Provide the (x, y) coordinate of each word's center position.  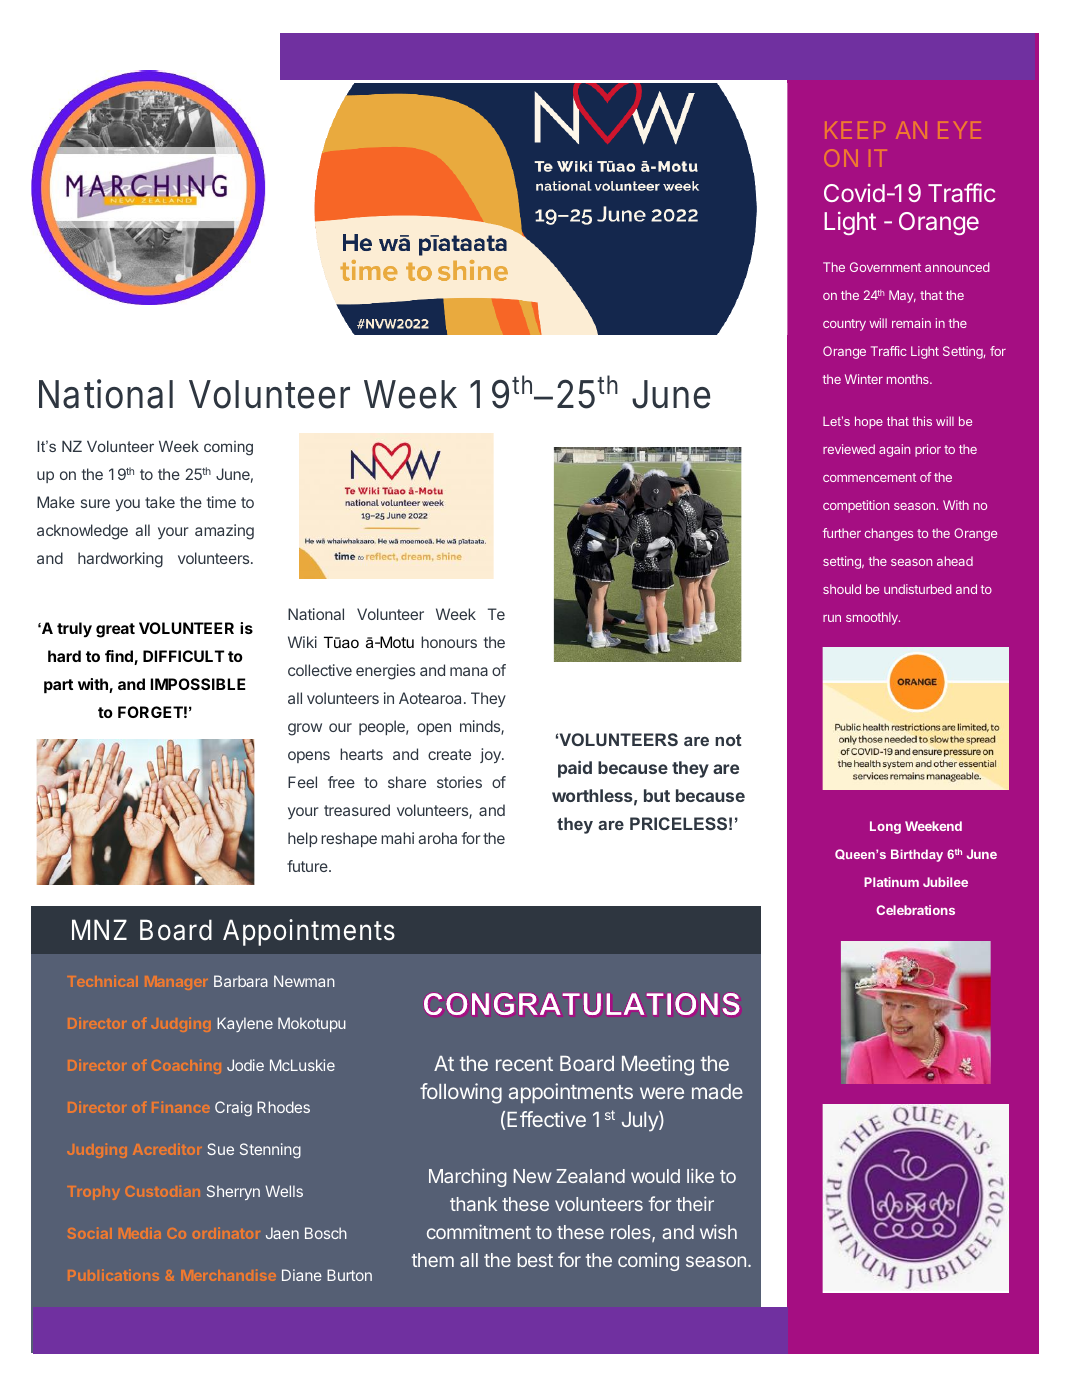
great (115, 630)
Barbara (241, 981)
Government (885, 267)
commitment (479, 1231)
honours (449, 642)
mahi (397, 838)
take (160, 502)
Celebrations (915, 910)
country (844, 325)
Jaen (282, 1233)
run (832, 618)
